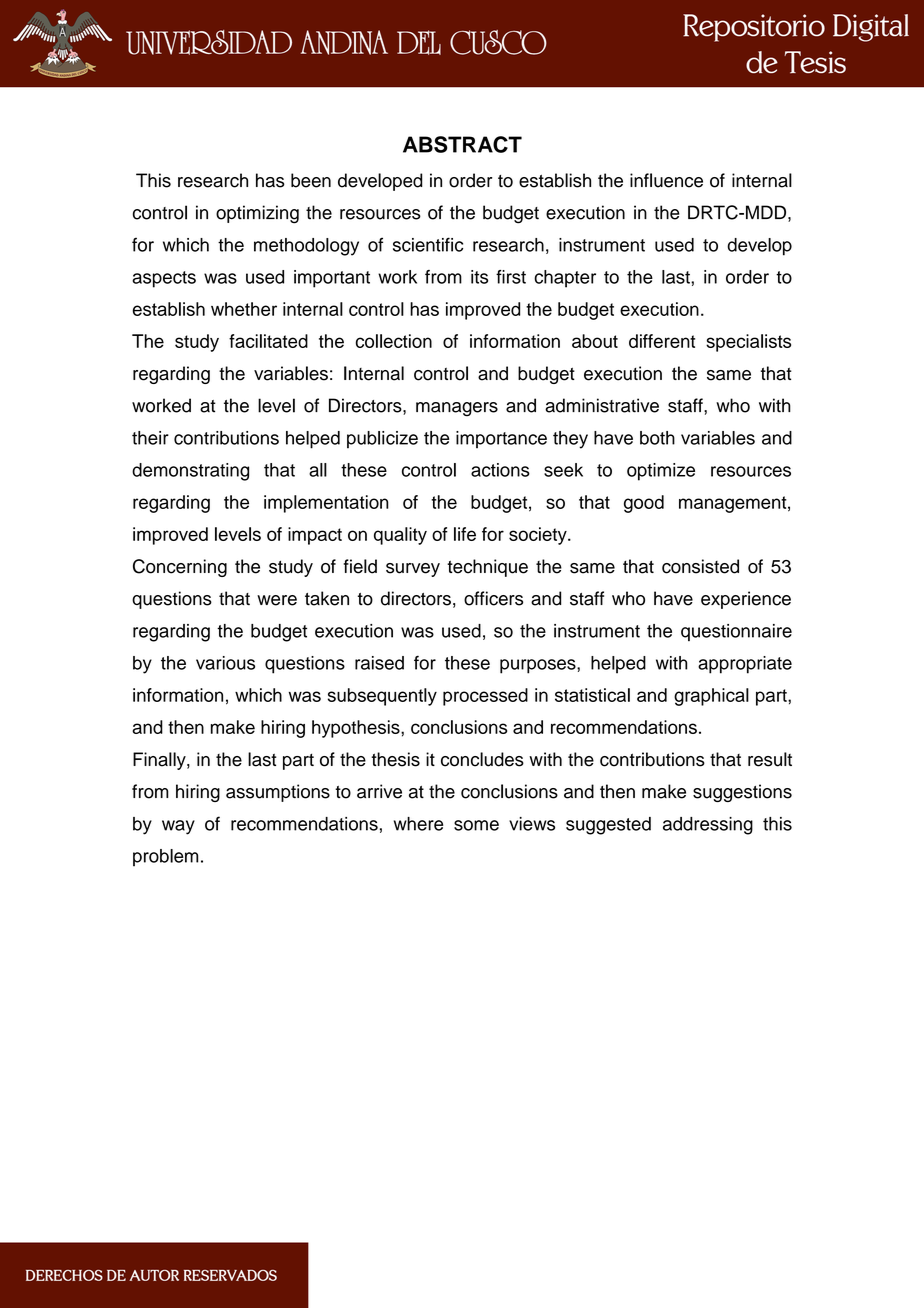 This page has width=924, height=1308. Describe the element at coordinates (394, 341) in the page. I see `collection` at that location.
